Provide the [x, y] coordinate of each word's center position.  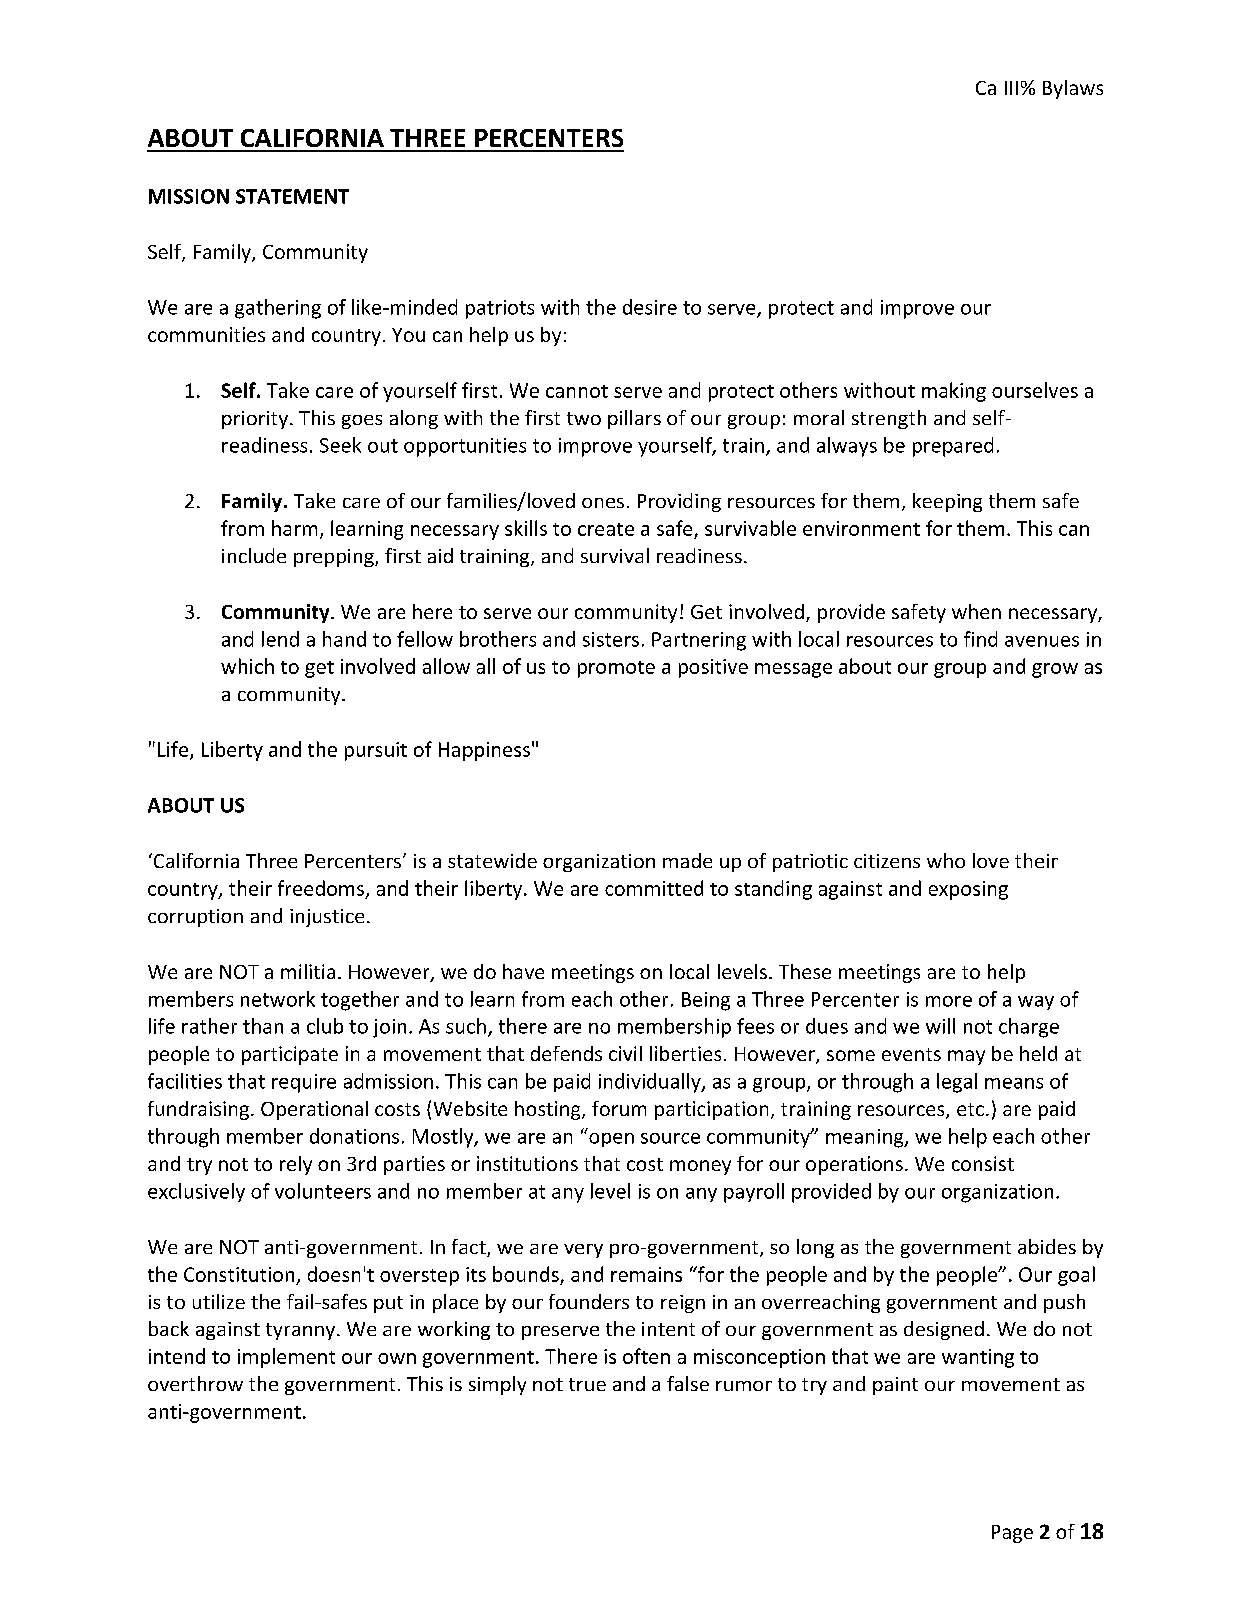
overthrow [195, 1383]
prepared [953, 447]
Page [1012, 1534]
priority [255, 420]
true [587, 1384]
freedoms [321, 888]
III [1011, 88]
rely [296, 1165]
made [687, 860]
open [611, 1140]
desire [650, 307]
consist [983, 1163]
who [946, 860]
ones [603, 503]
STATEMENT [292, 196]
